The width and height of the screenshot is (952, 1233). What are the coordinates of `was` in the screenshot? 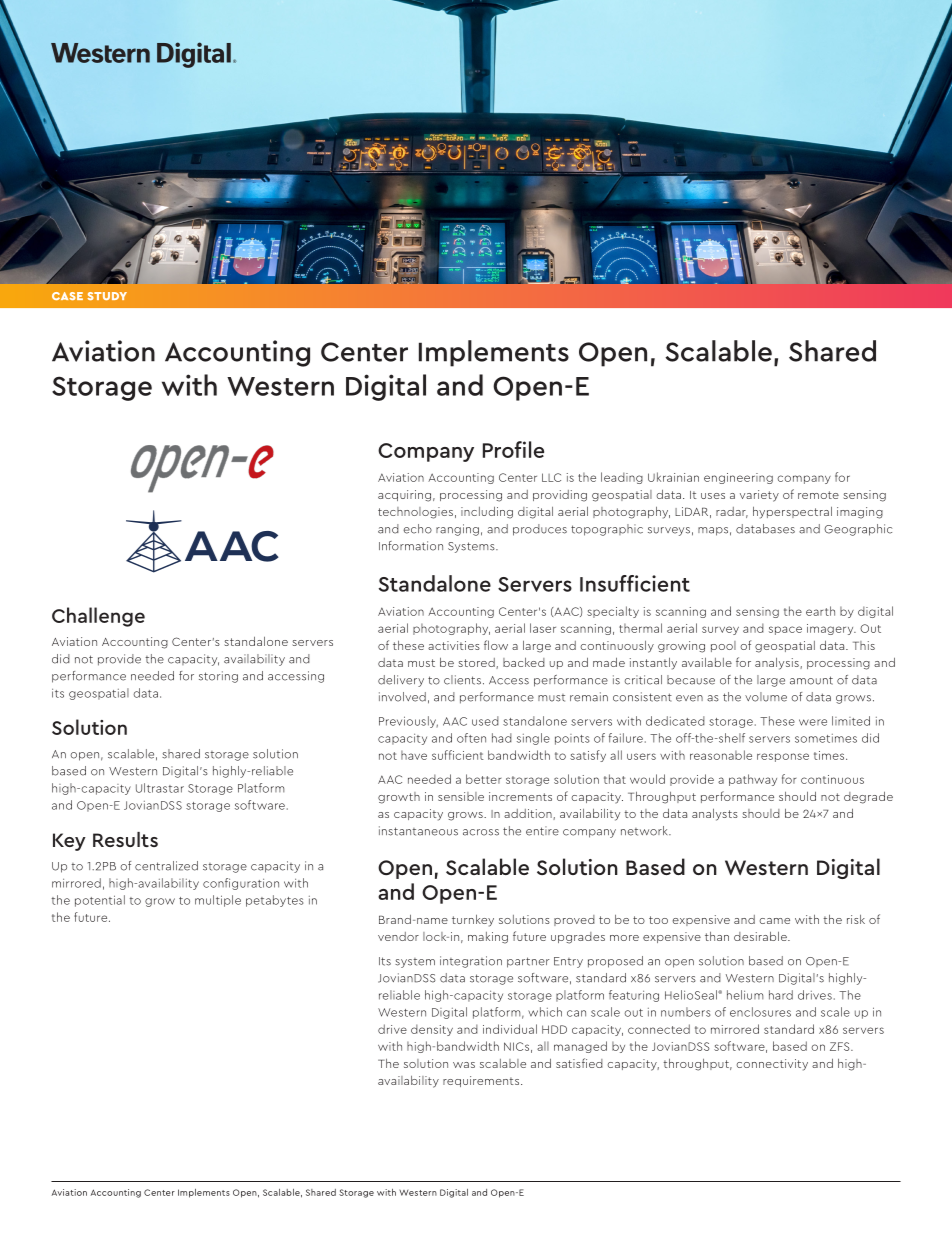 It's located at (464, 1065).
